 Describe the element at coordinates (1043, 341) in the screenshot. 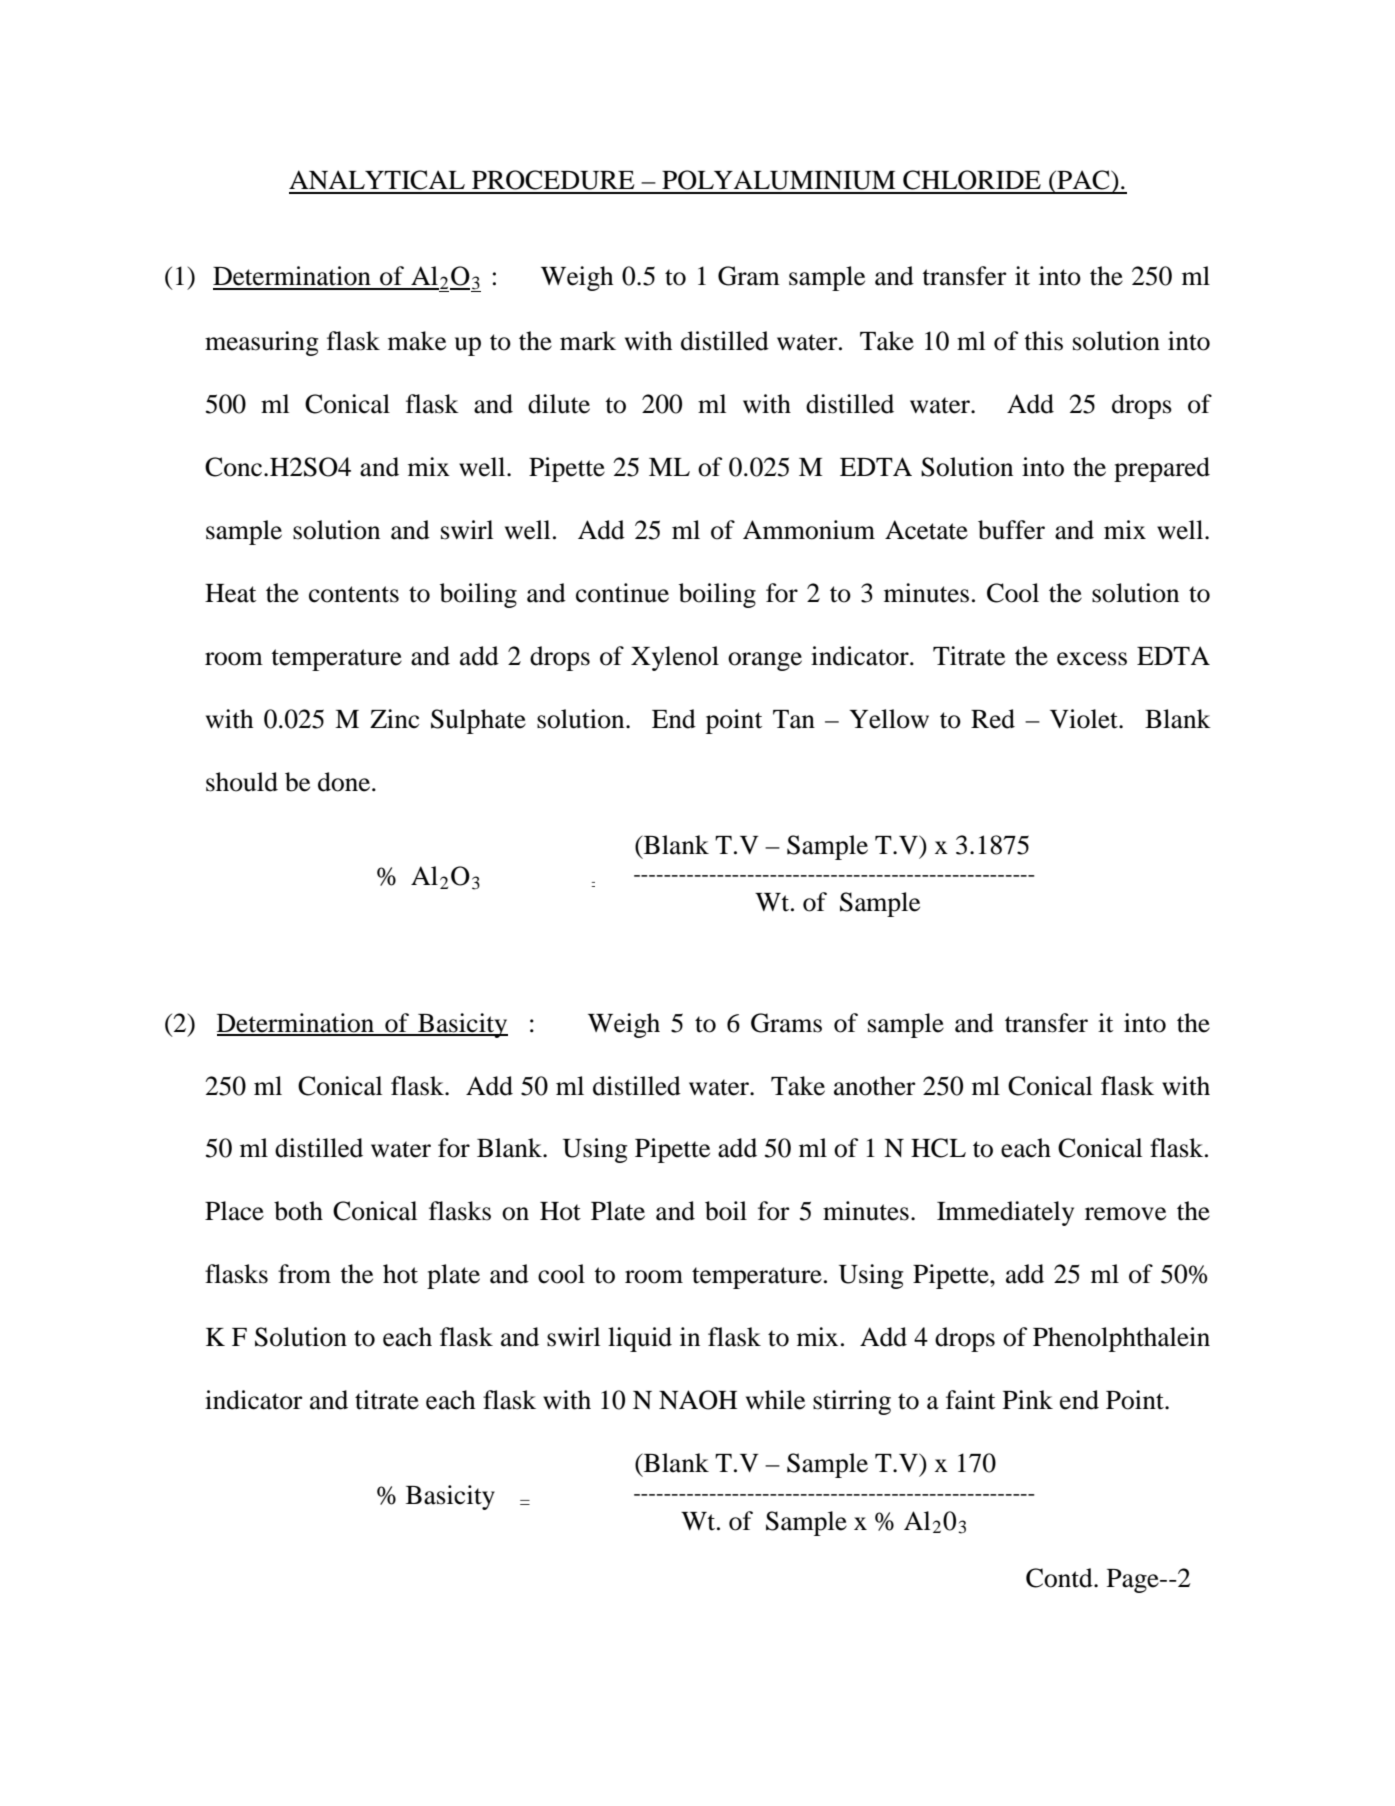

I see `this` at that location.
